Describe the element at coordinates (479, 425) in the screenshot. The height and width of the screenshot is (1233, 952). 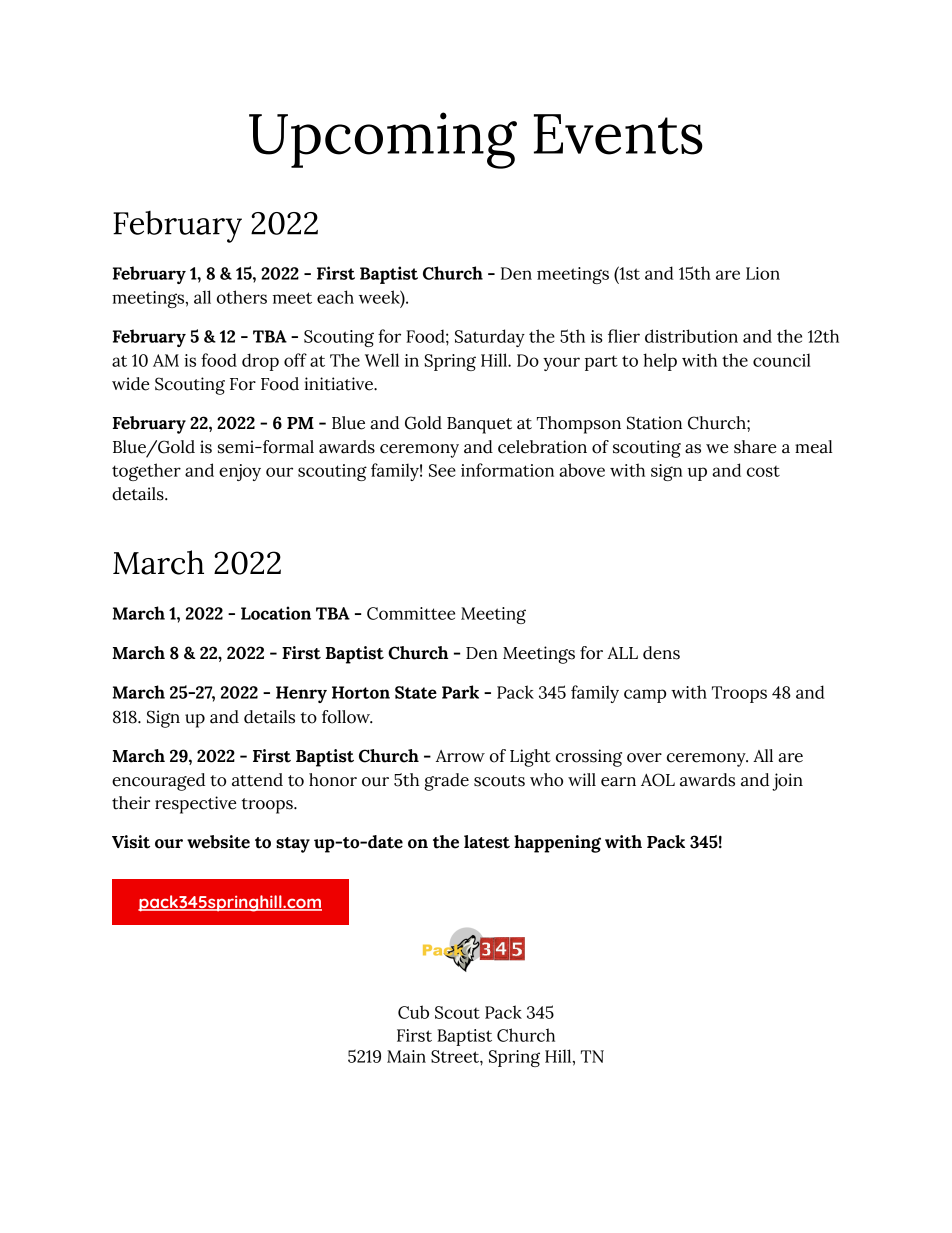
I see `Banquet` at that location.
